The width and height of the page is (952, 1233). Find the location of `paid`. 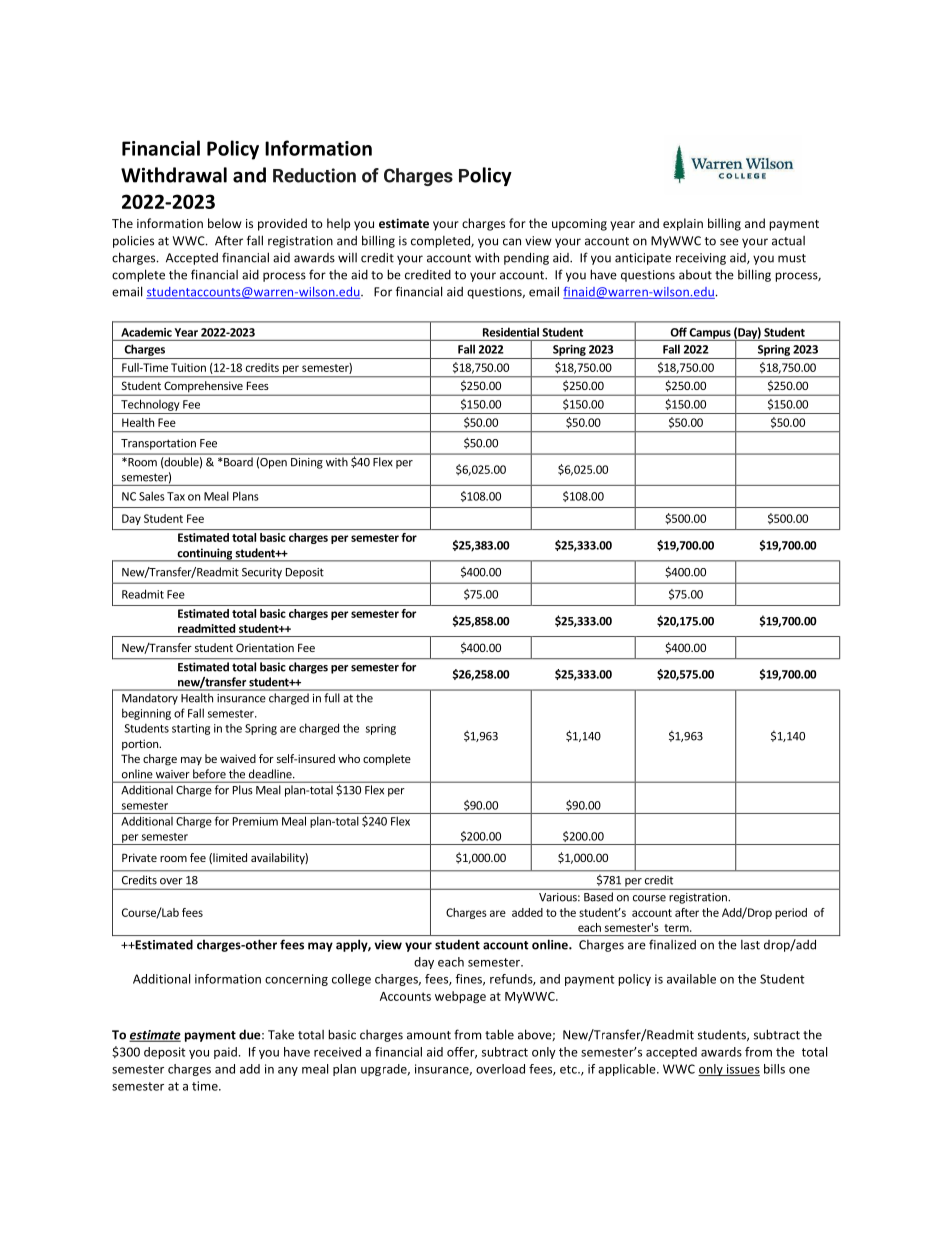

paid is located at coordinates (225, 1053).
